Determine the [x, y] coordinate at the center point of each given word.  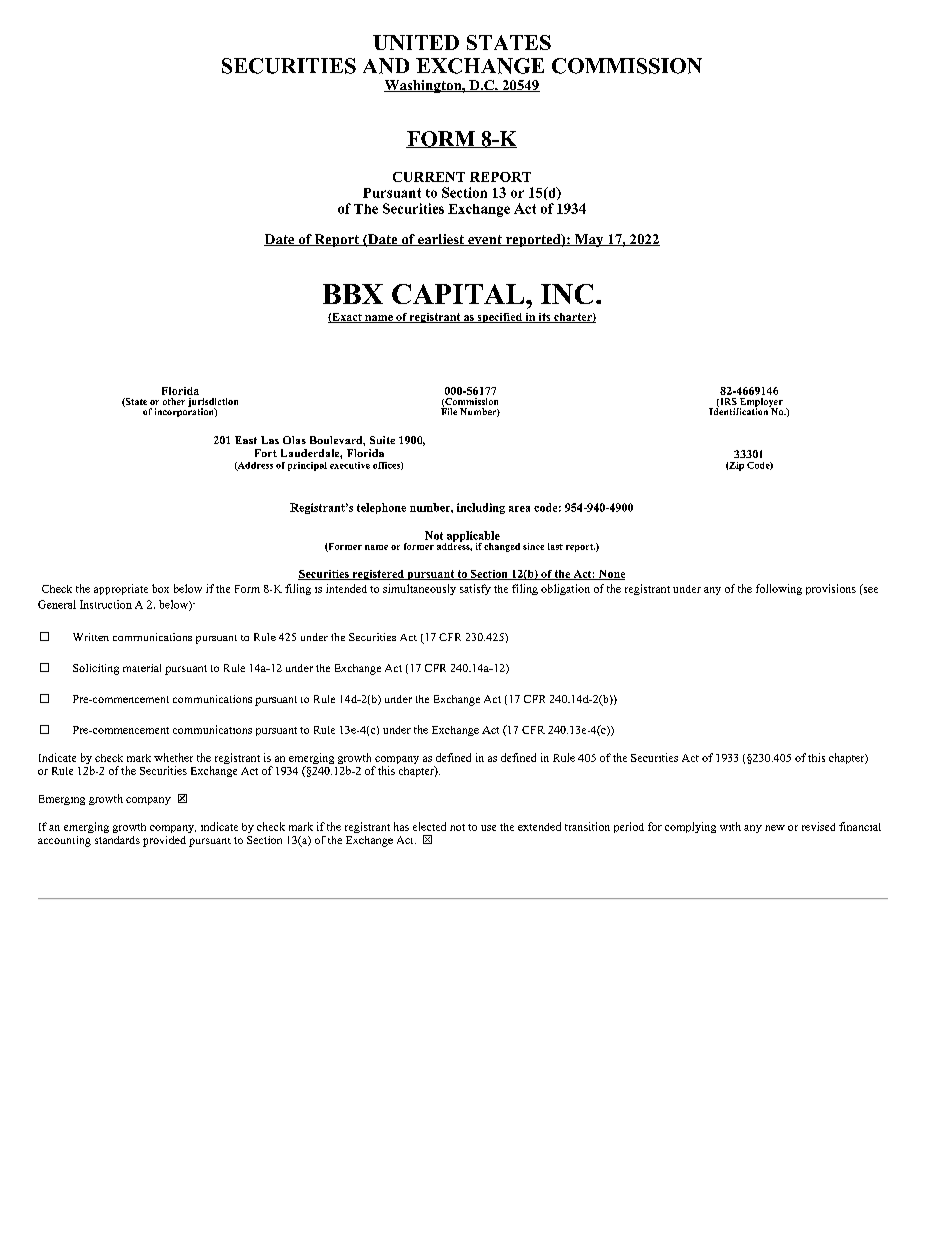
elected [429, 826]
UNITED [416, 42]
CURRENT [429, 177]
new [775, 828]
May [589, 240]
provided [164, 841]
